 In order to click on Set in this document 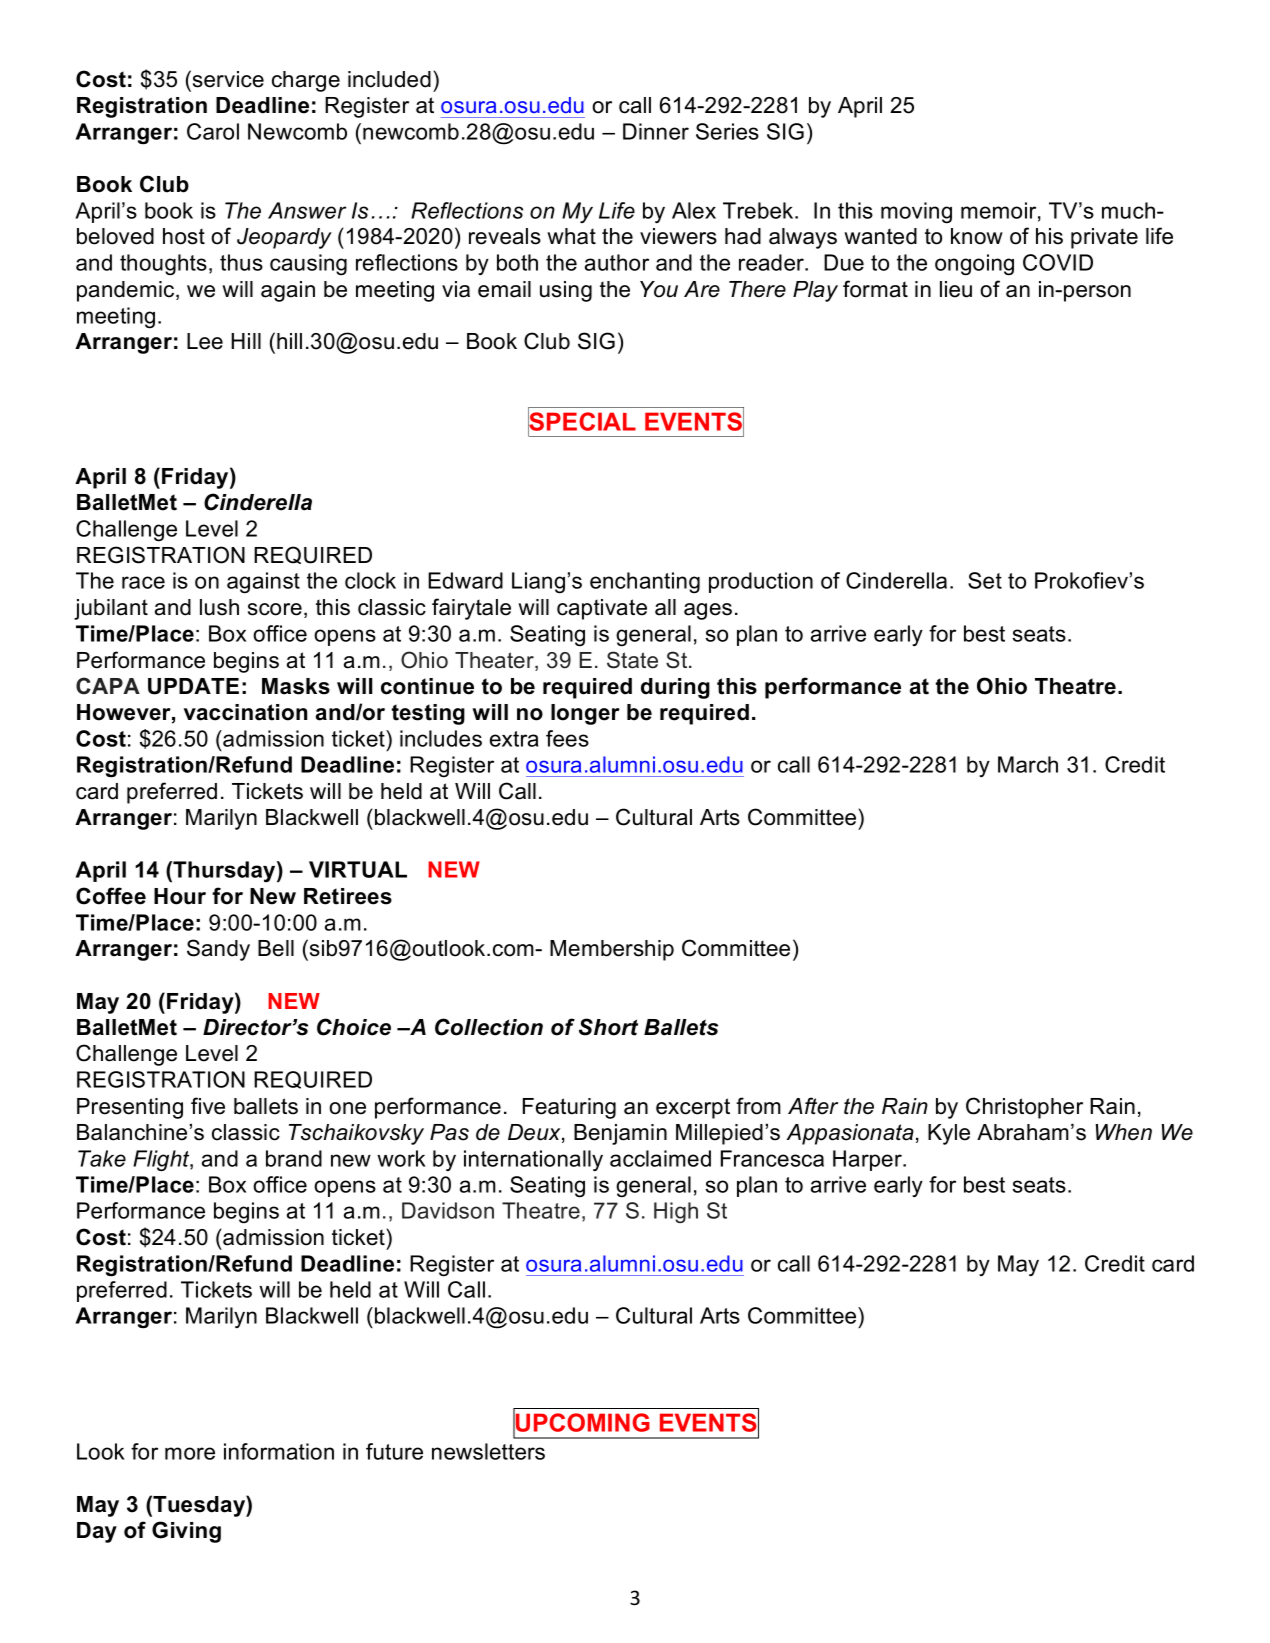, I will do `click(985, 580)`.
